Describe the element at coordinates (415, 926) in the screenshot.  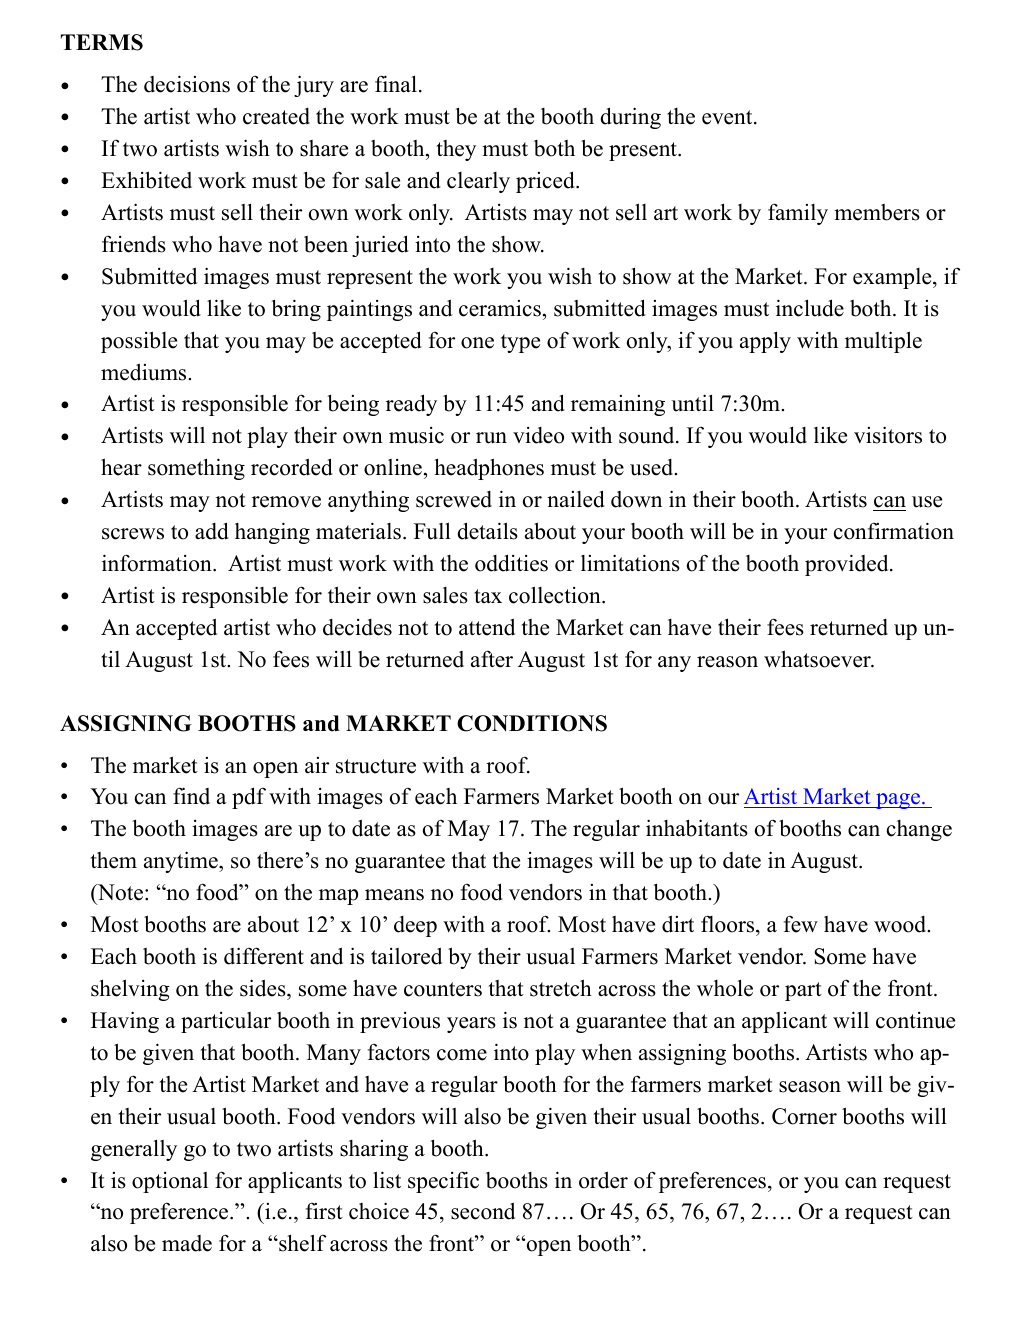
I see `deep` at that location.
